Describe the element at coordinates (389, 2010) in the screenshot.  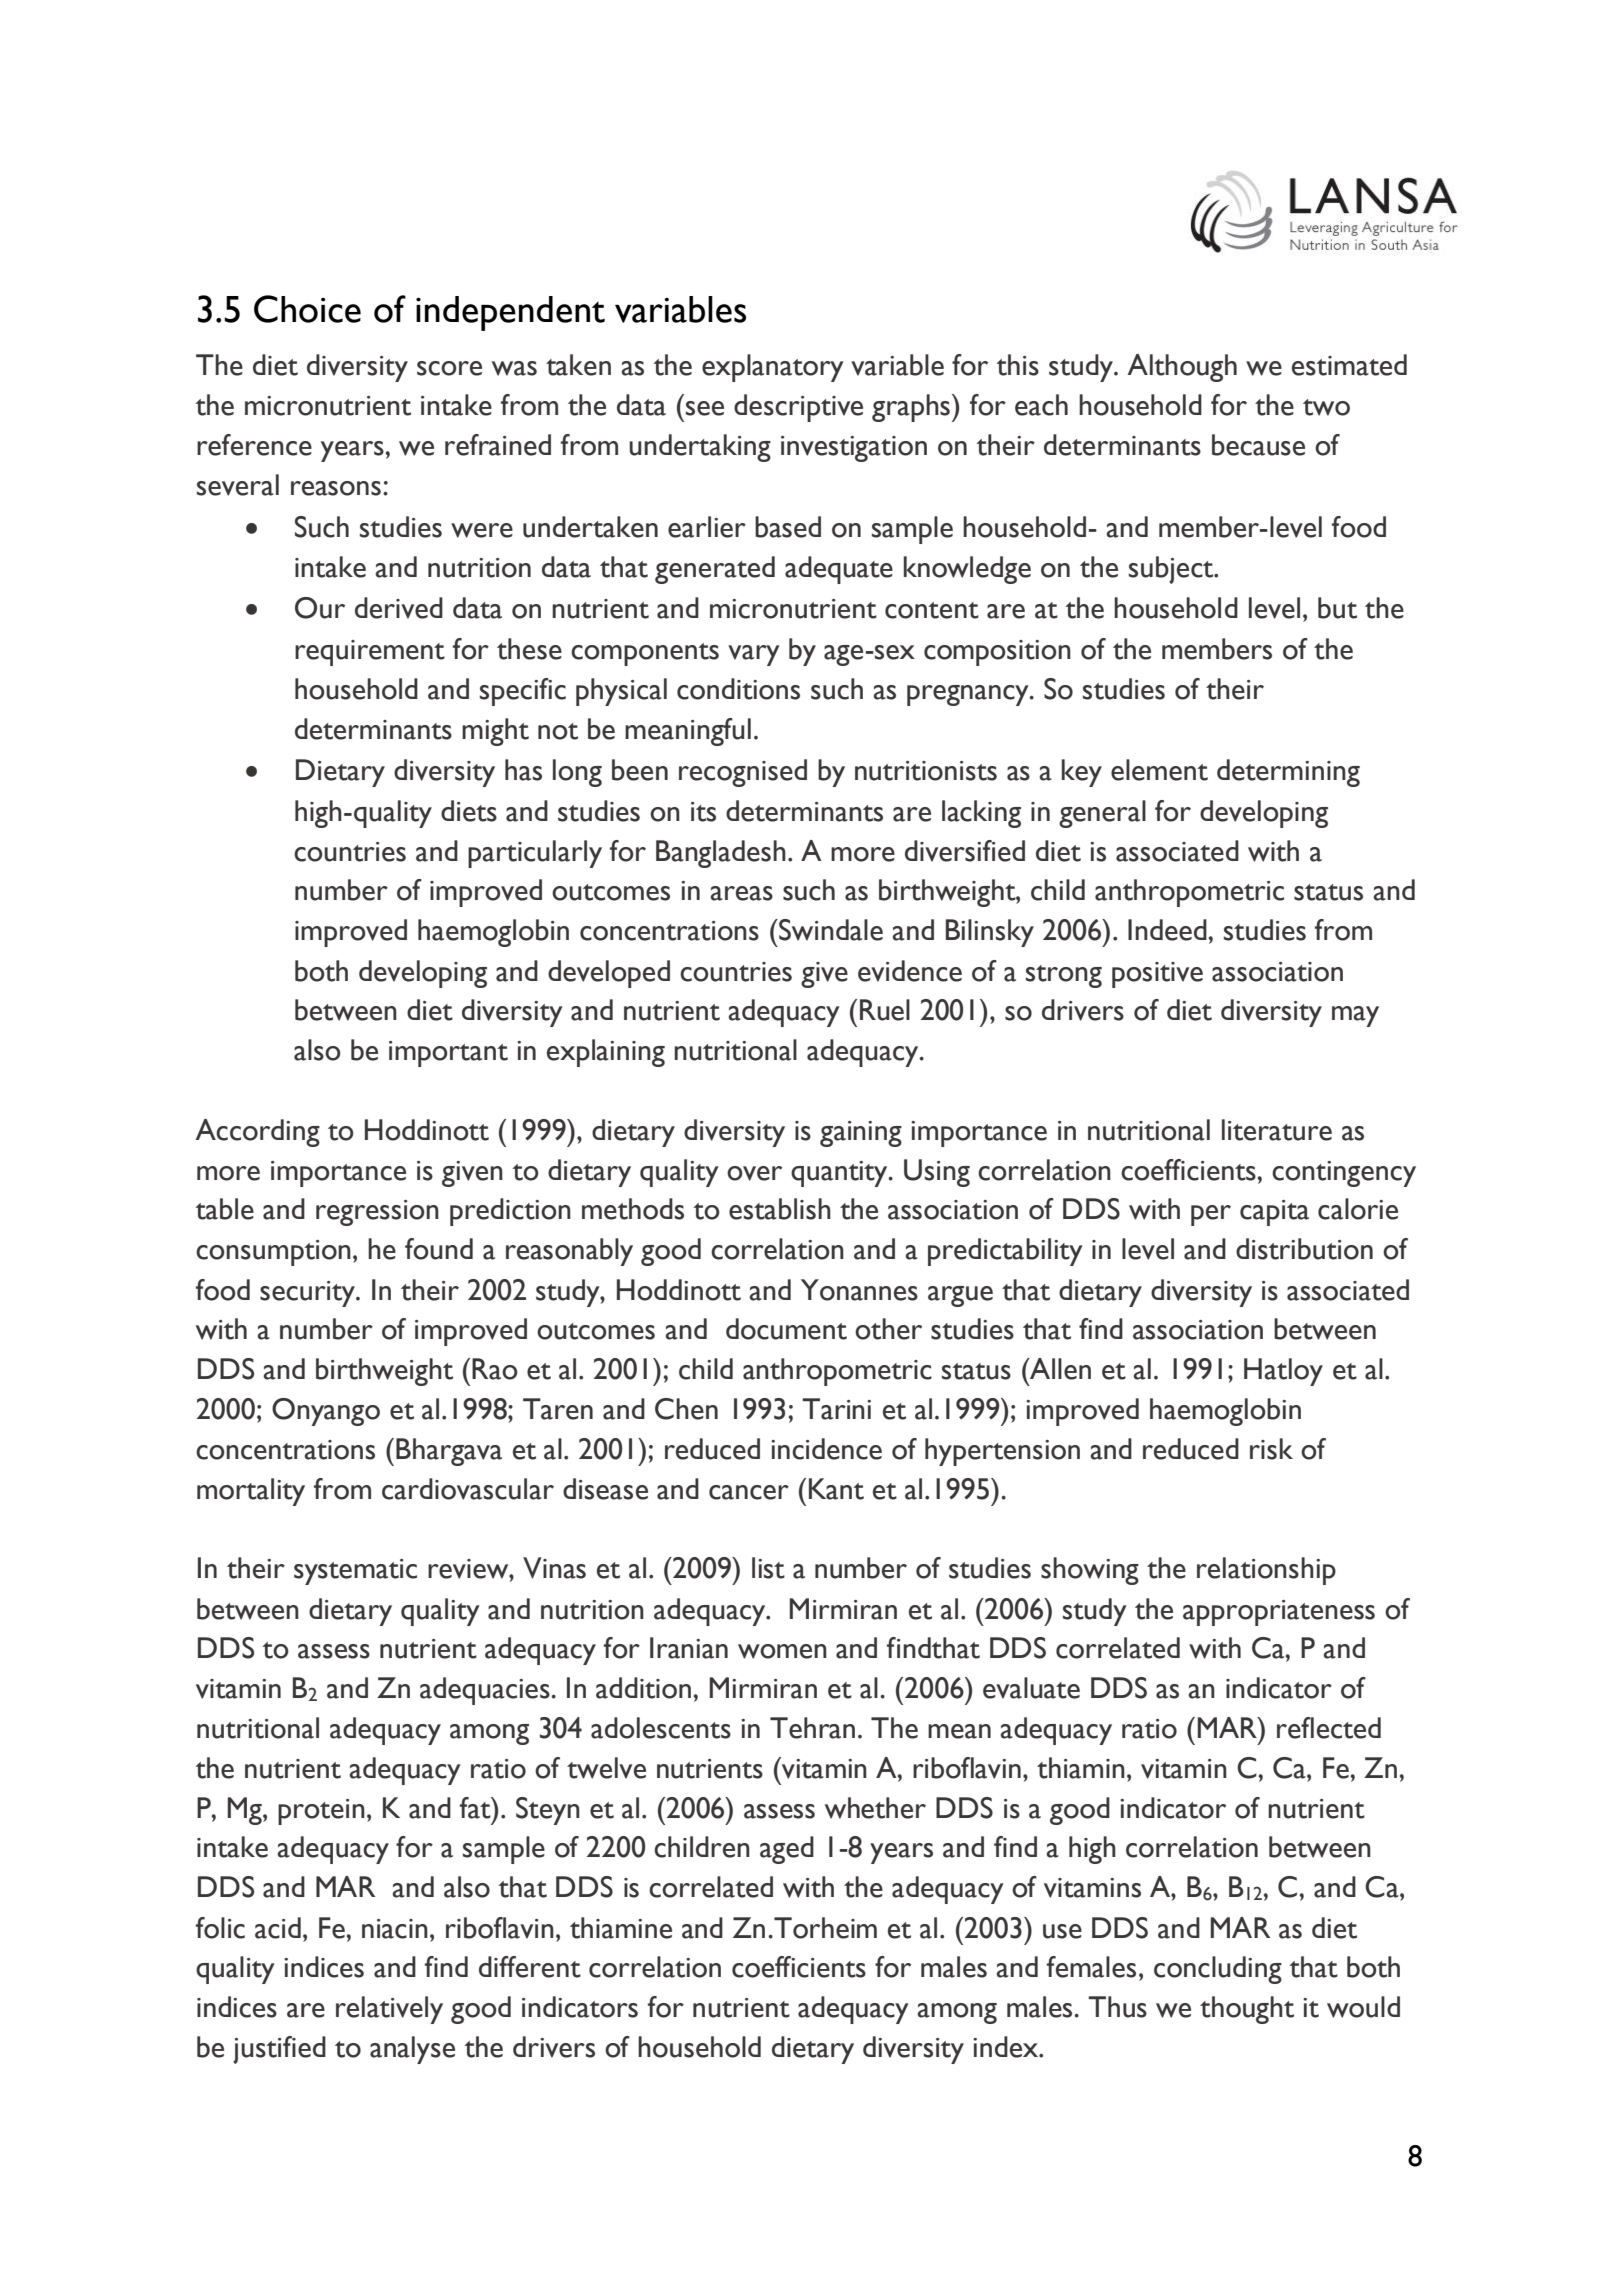
I see `relatively` at that location.
